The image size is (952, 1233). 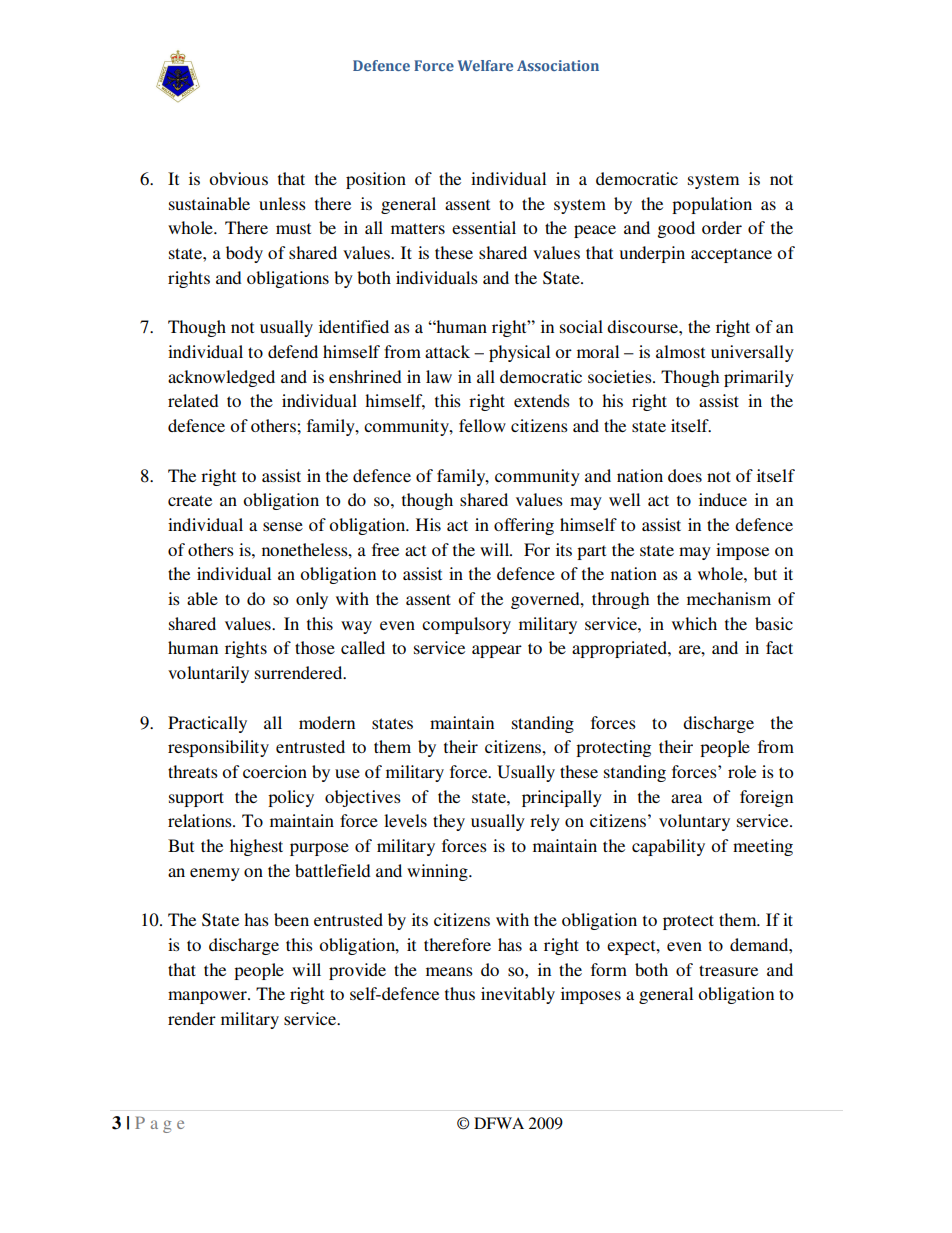 What do you see at coordinates (712, 205) in the page?
I see `population` at bounding box center [712, 205].
